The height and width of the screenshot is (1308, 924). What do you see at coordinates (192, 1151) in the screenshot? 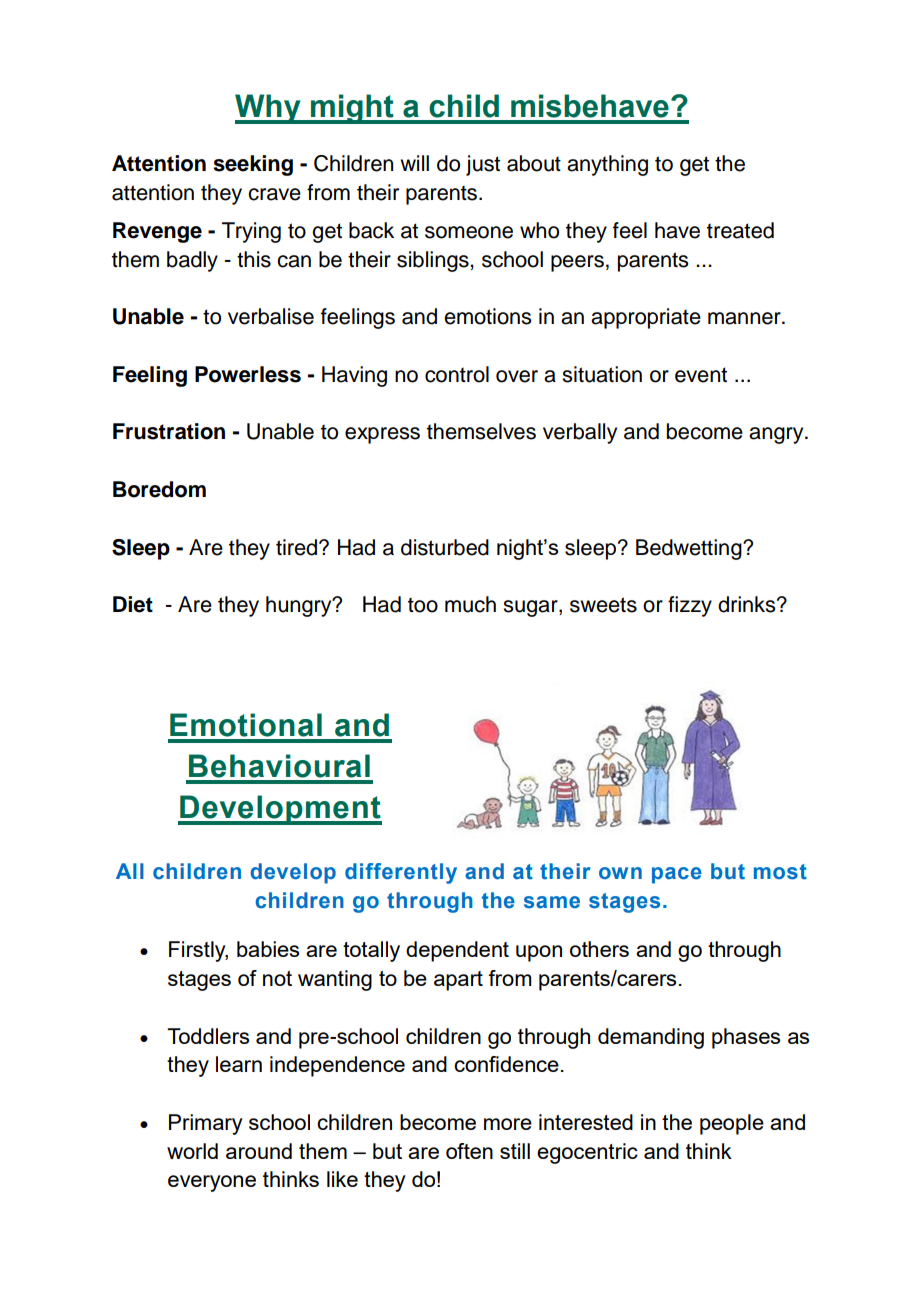
I see `world` at bounding box center [192, 1151].
